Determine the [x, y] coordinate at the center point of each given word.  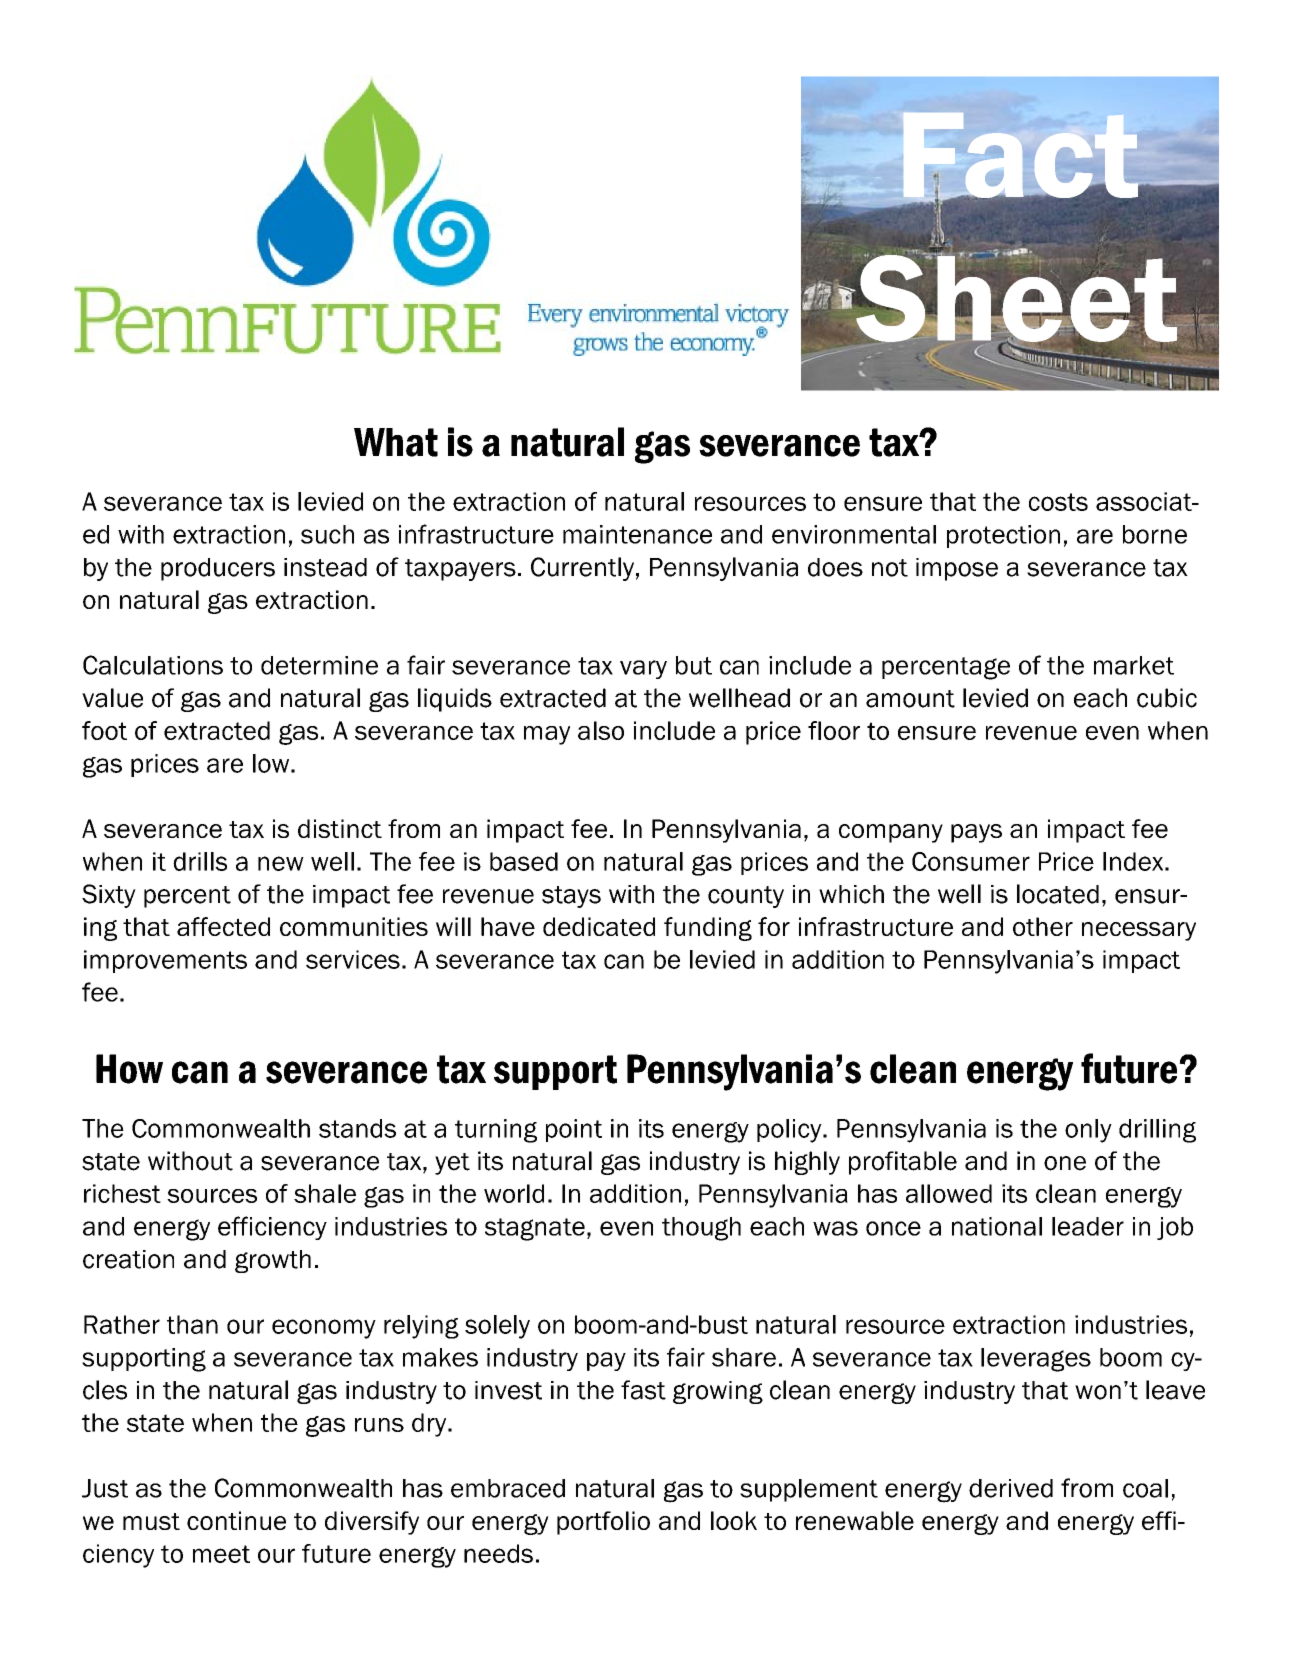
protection [1003, 536]
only [1088, 1131]
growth [273, 1261]
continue [236, 1520]
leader [1088, 1226]
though [701, 1229]
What [396, 442]
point [574, 1130]
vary [643, 669]
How [129, 1069]
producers [218, 569]
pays [976, 833]
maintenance [637, 534]
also [601, 730]
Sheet [1015, 298]
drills [200, 861]
